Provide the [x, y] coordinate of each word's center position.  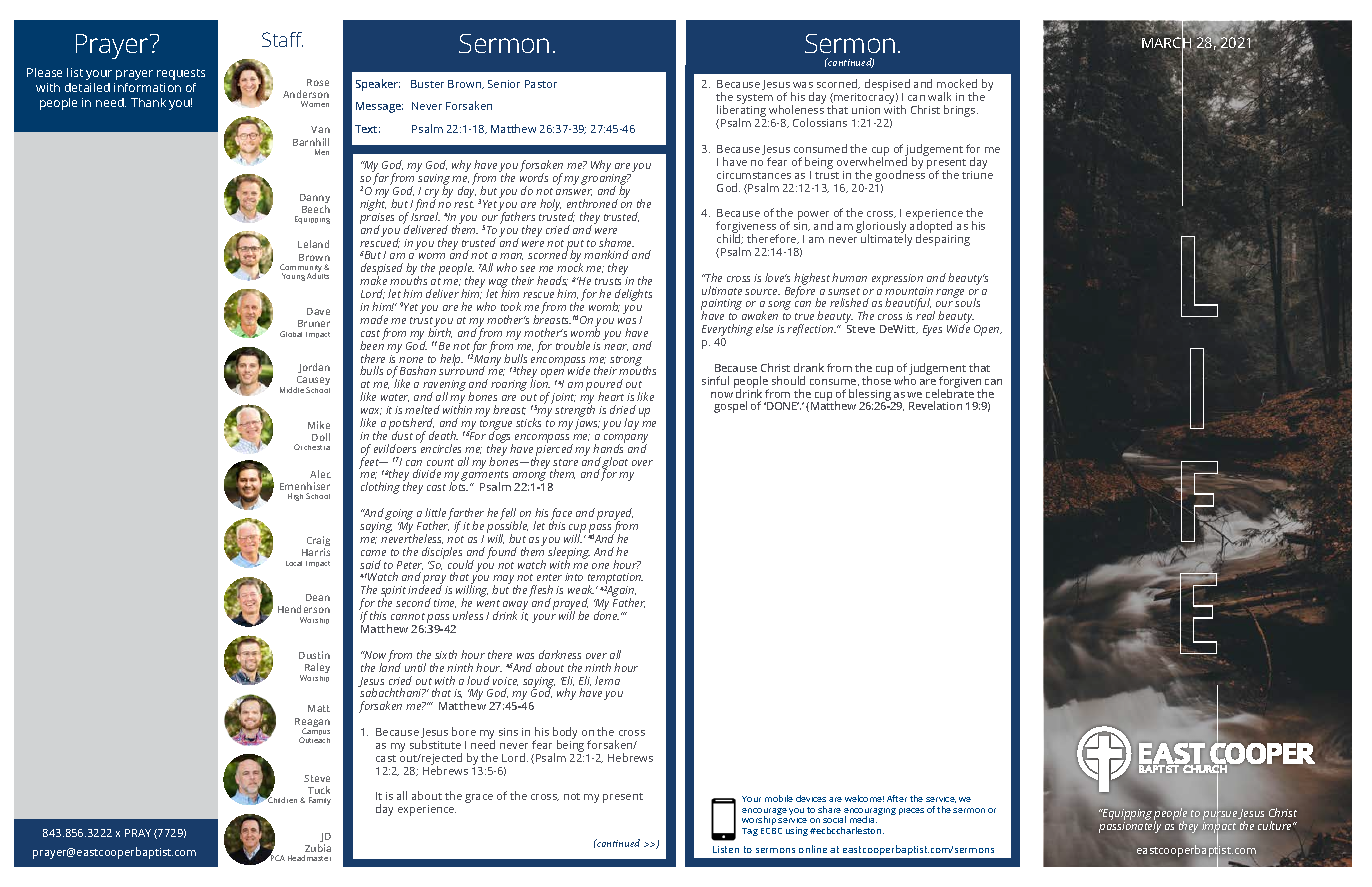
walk [939, 96]
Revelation [935, 405]
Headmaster [309, 858]
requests [181, 74]
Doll [321, 437]
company [626, 439]
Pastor [541, 84]
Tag [750, 832]
